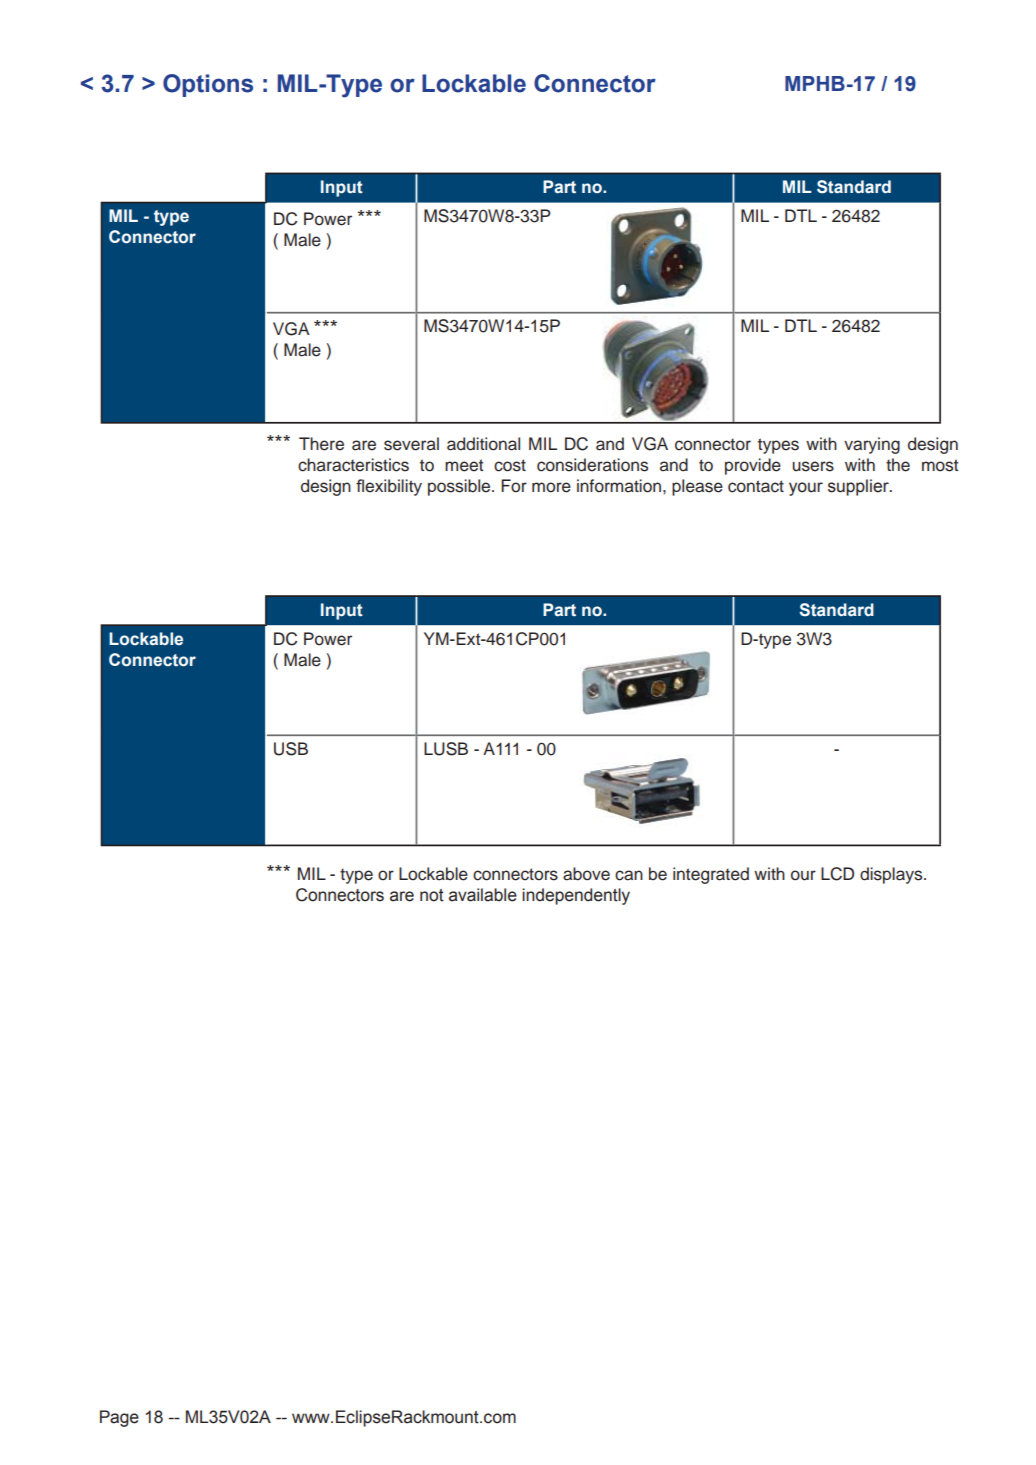 The image size is (1036, 1465). Describe the element at coordinates (837, 874) in the image. I see `LCD` at that location.
